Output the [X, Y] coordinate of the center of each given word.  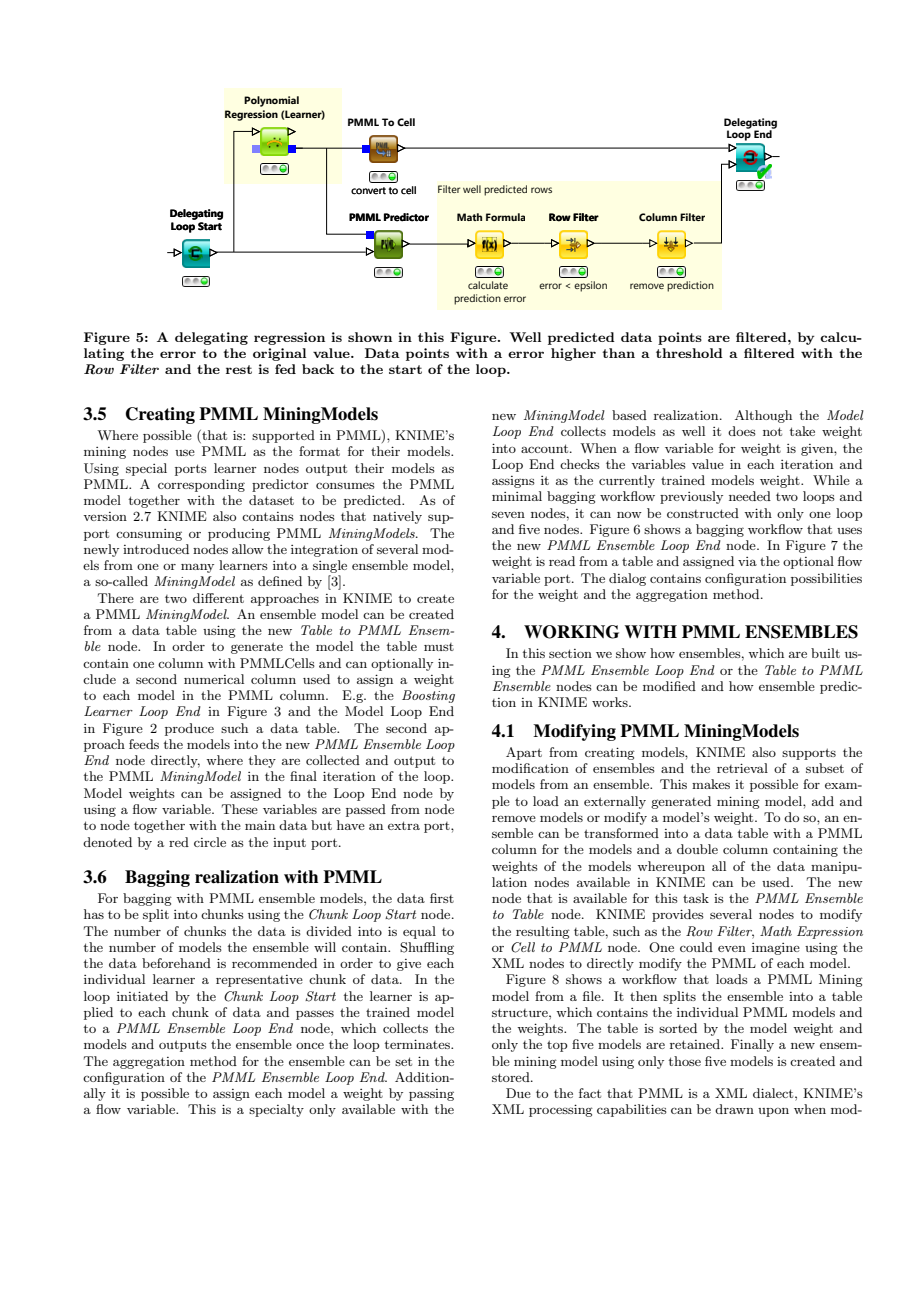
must [439, 647]
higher [573, 354]
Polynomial [271, 101]
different [218, 598]
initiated [142, 996]
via [747, 561]
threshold [689, 353]
